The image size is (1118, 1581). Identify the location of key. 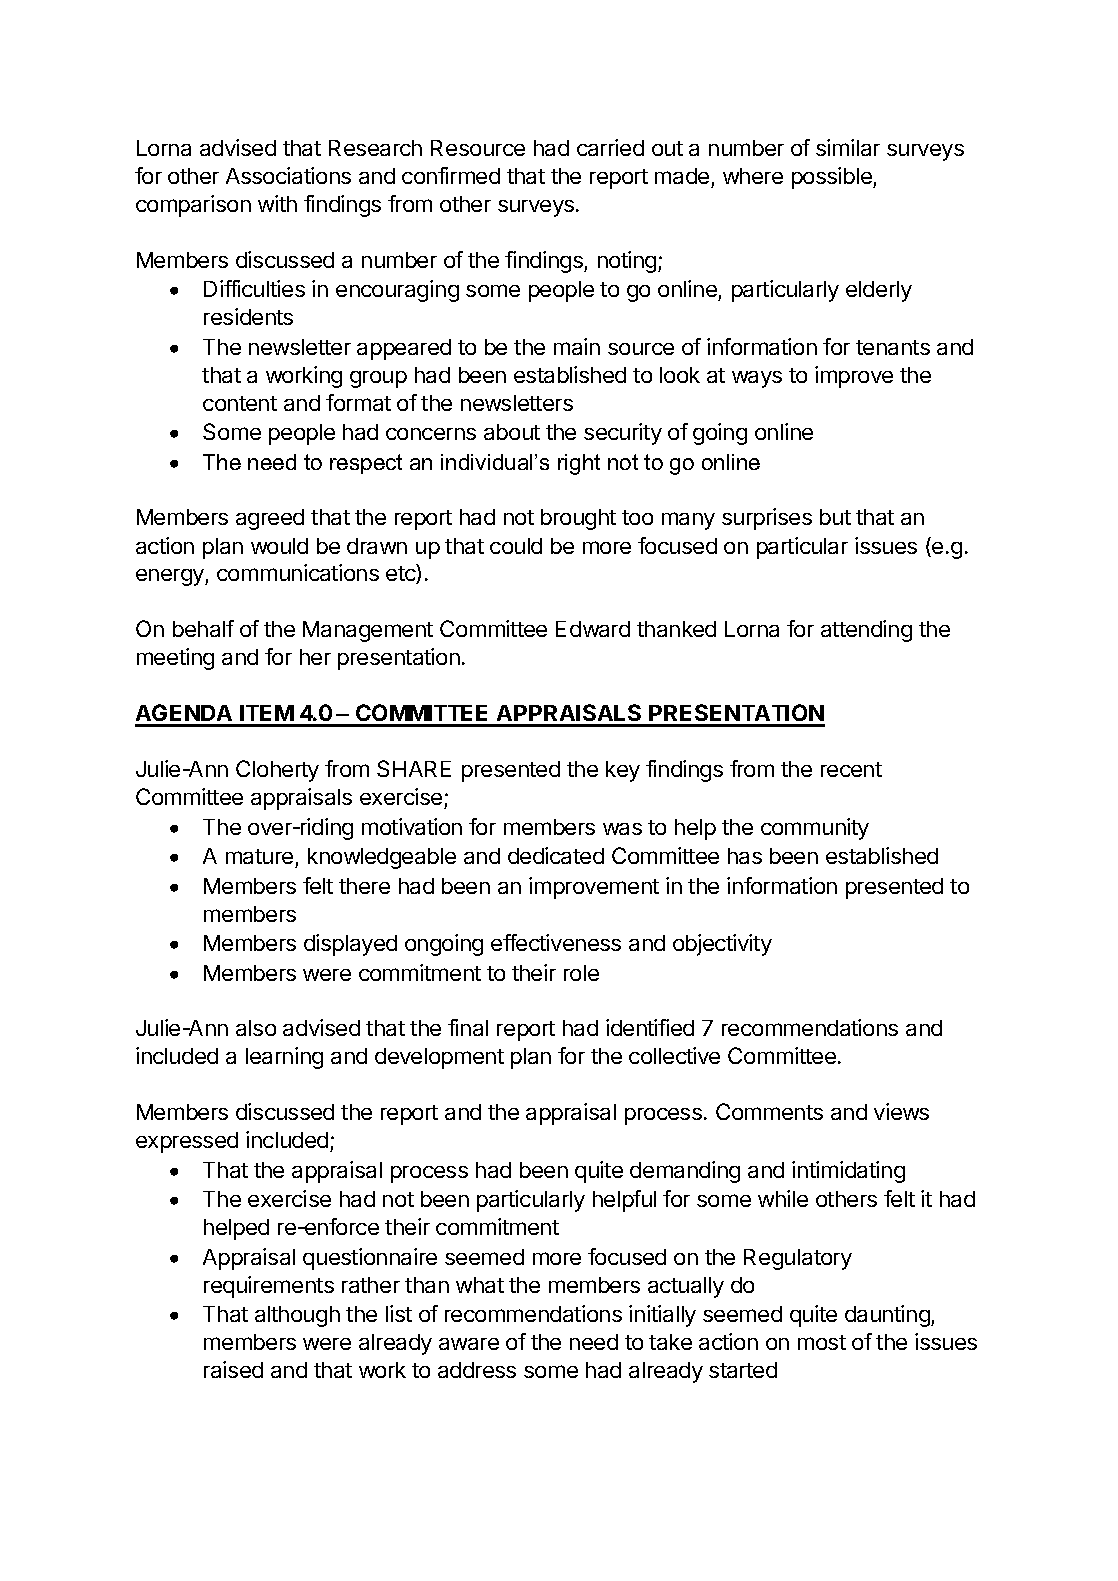
(623, 771).
